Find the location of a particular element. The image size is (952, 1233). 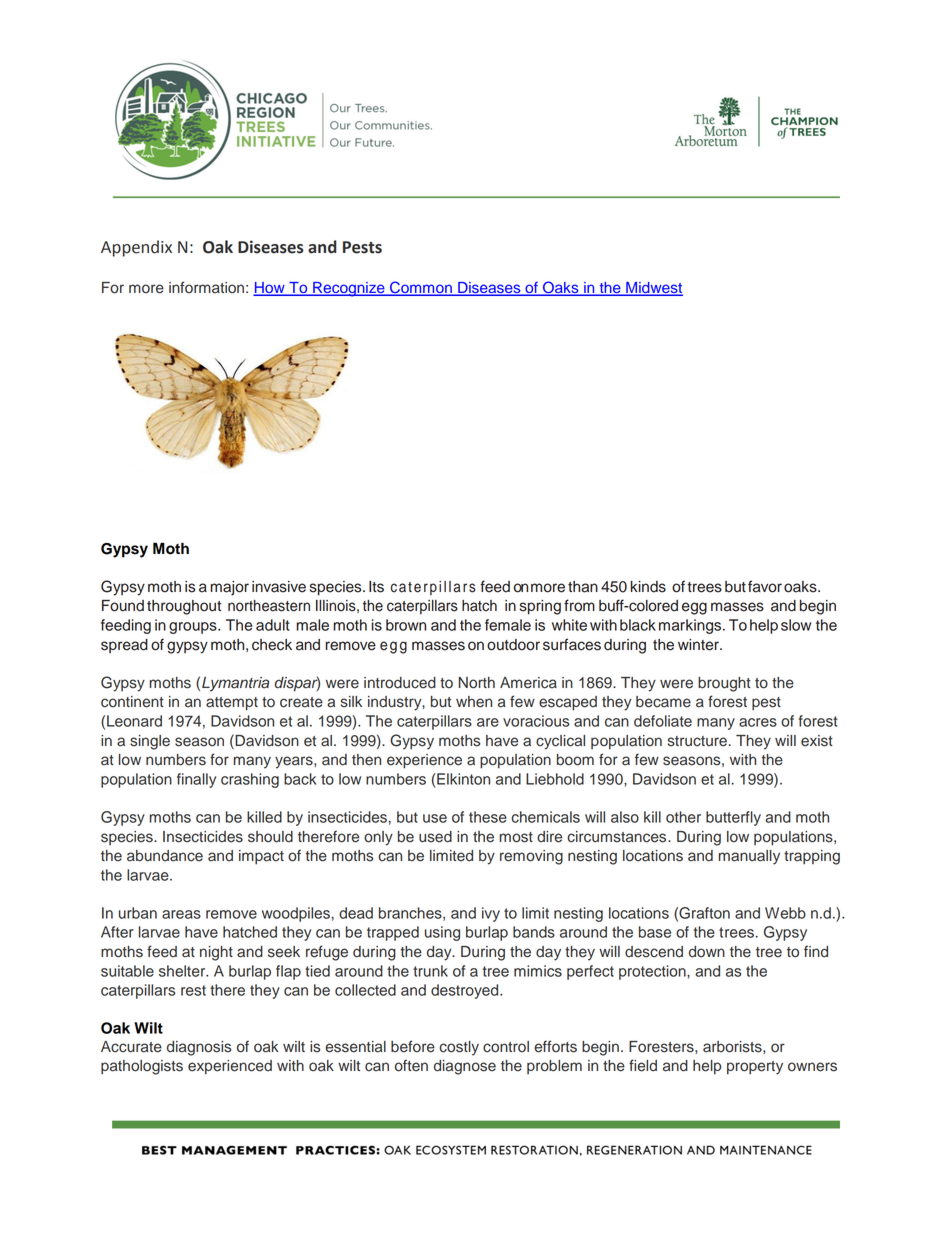

favor is located at coordinates (765, 586).
